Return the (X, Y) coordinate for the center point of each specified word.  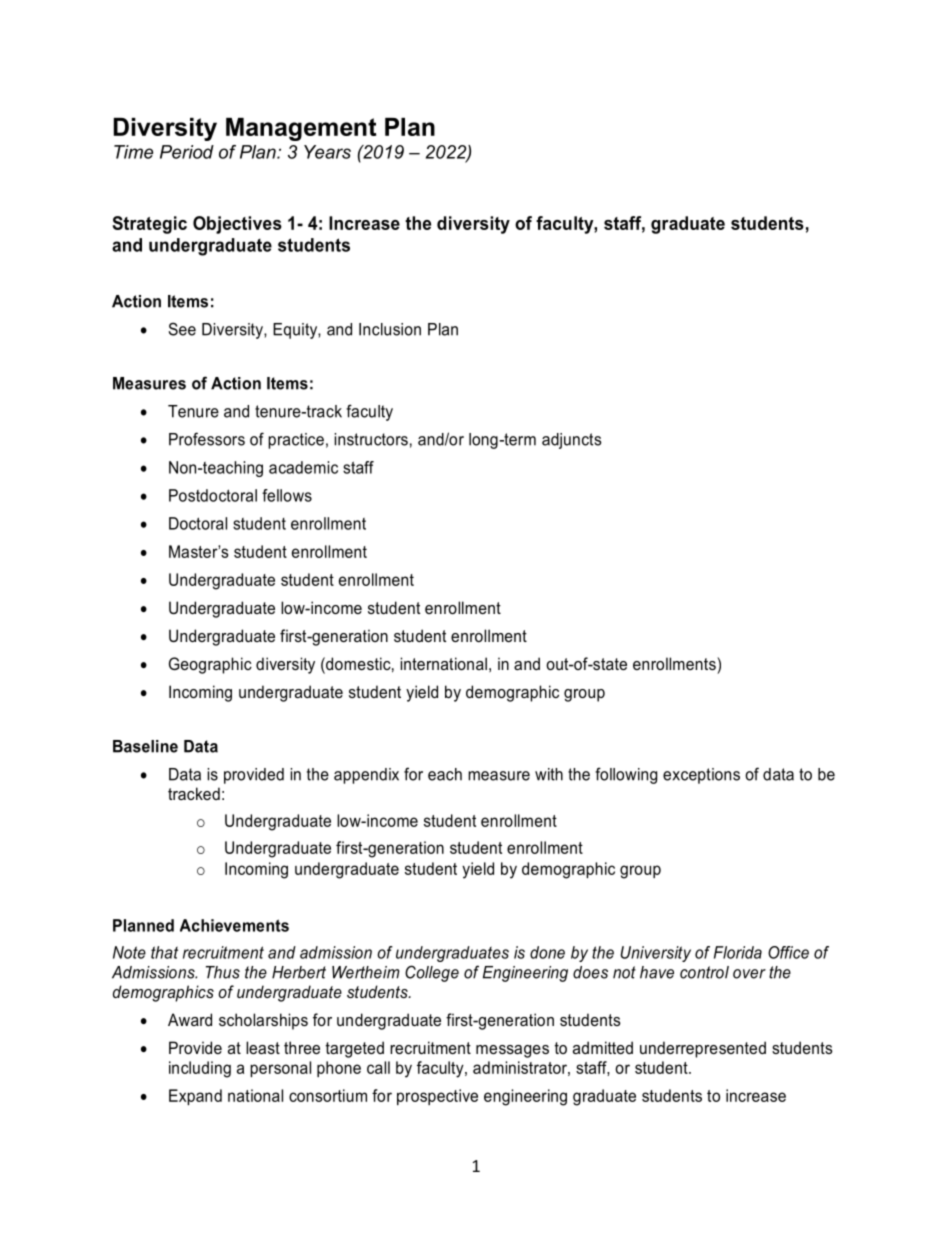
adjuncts (572, 441)
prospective (437, 1097)
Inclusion (390, 329)
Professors (207, 439)
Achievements (234, 925)
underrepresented (703, 1049)
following (626, 775)
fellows (287, 495)
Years (327, 152)
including (200, 1069)
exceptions (701, 776)
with (549, 774)
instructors (371, 439)
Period (187, 152)
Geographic (210, 665)
